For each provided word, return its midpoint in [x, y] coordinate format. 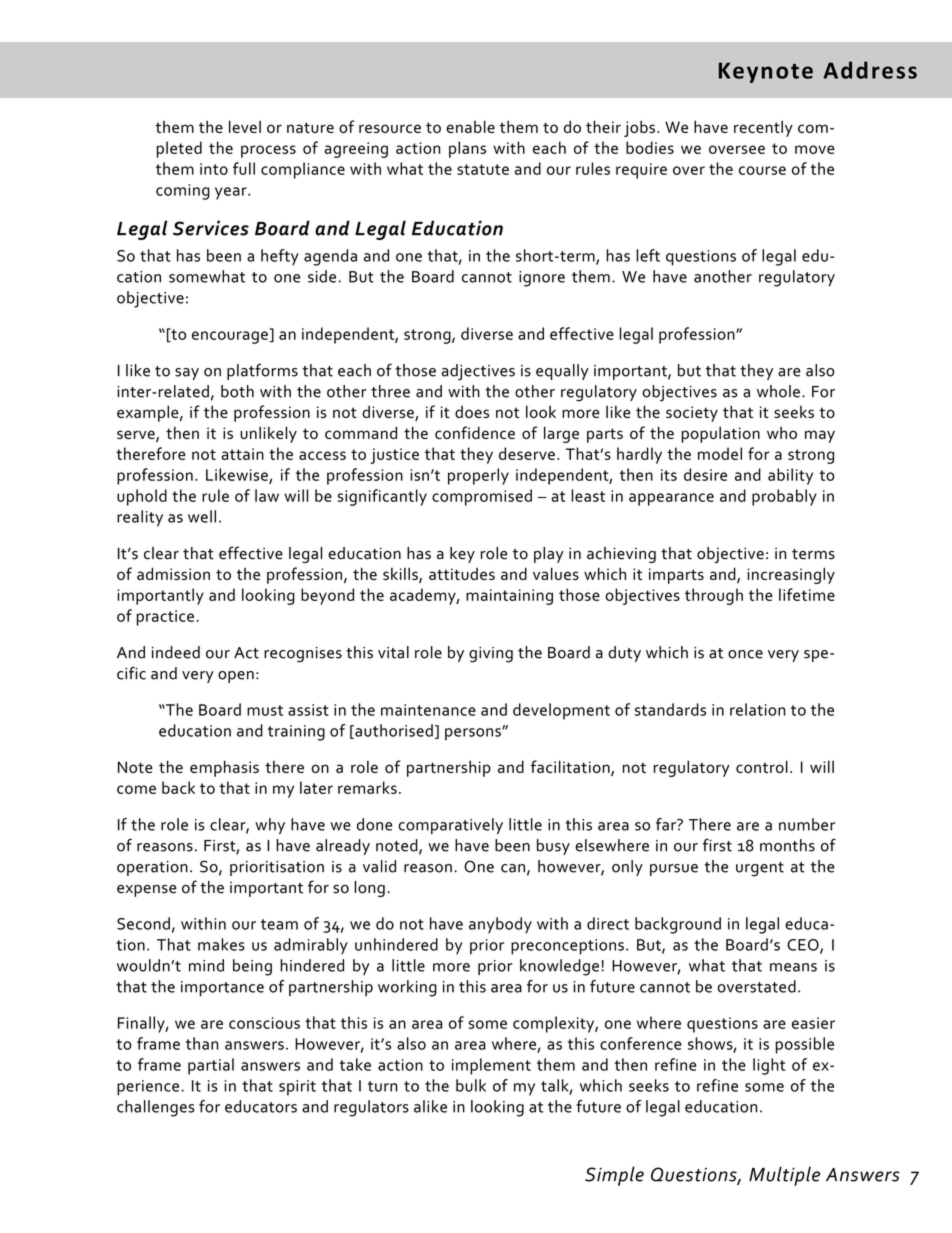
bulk [471, 1085]
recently [763, 128]
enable [470, 126]
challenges [155, 1108]
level [245, 126]
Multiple [784, 1176]
